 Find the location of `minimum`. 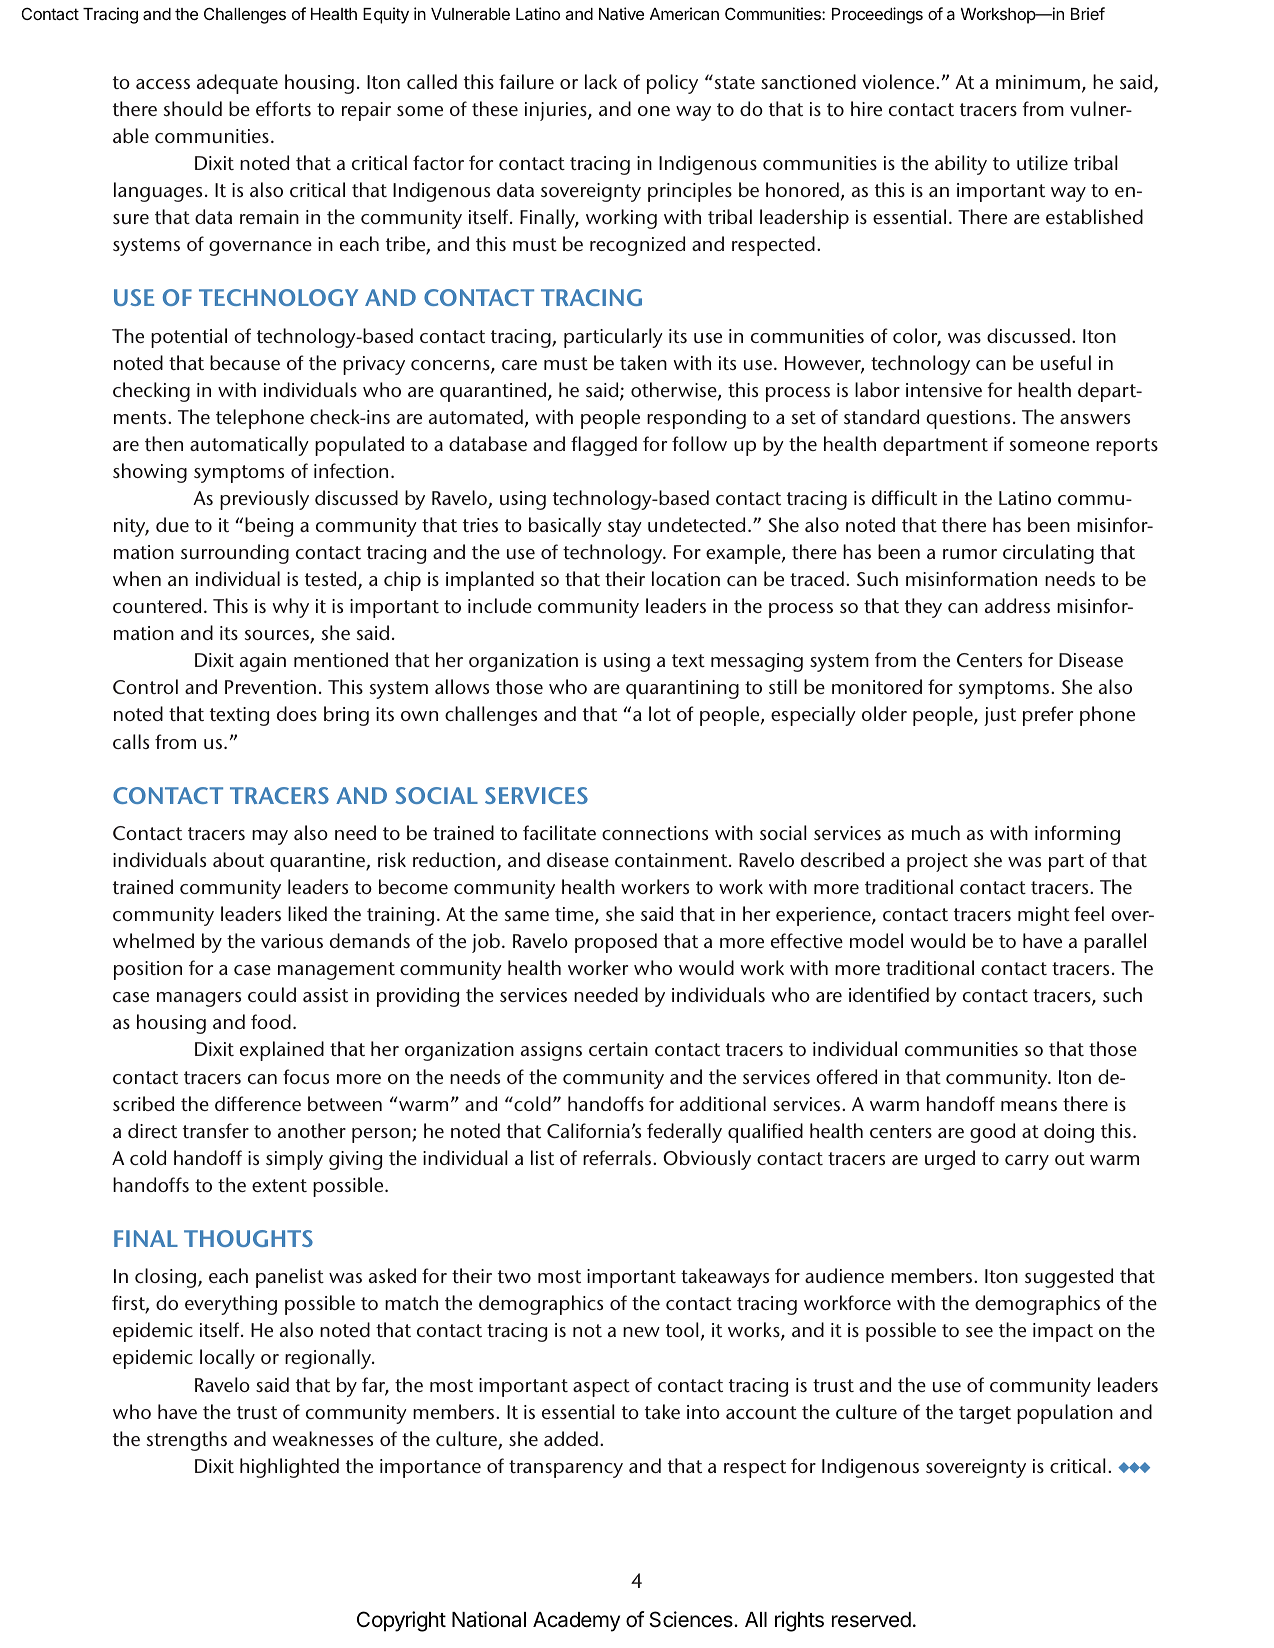

minimum is located at coordinates (1038, 82).
